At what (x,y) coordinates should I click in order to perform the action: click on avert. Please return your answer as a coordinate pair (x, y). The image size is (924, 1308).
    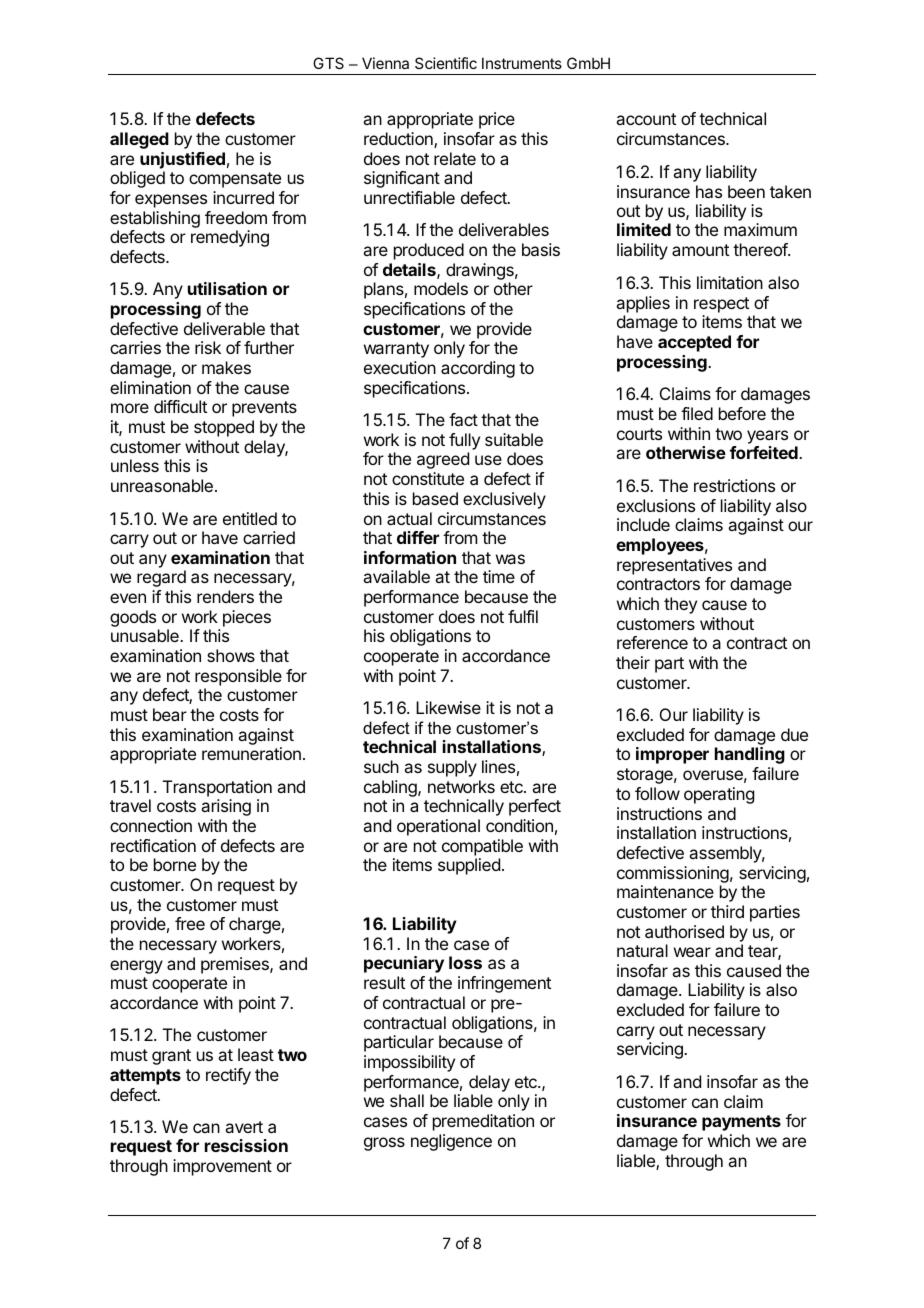
    Looking at the image, I should click on (244, 1127).
